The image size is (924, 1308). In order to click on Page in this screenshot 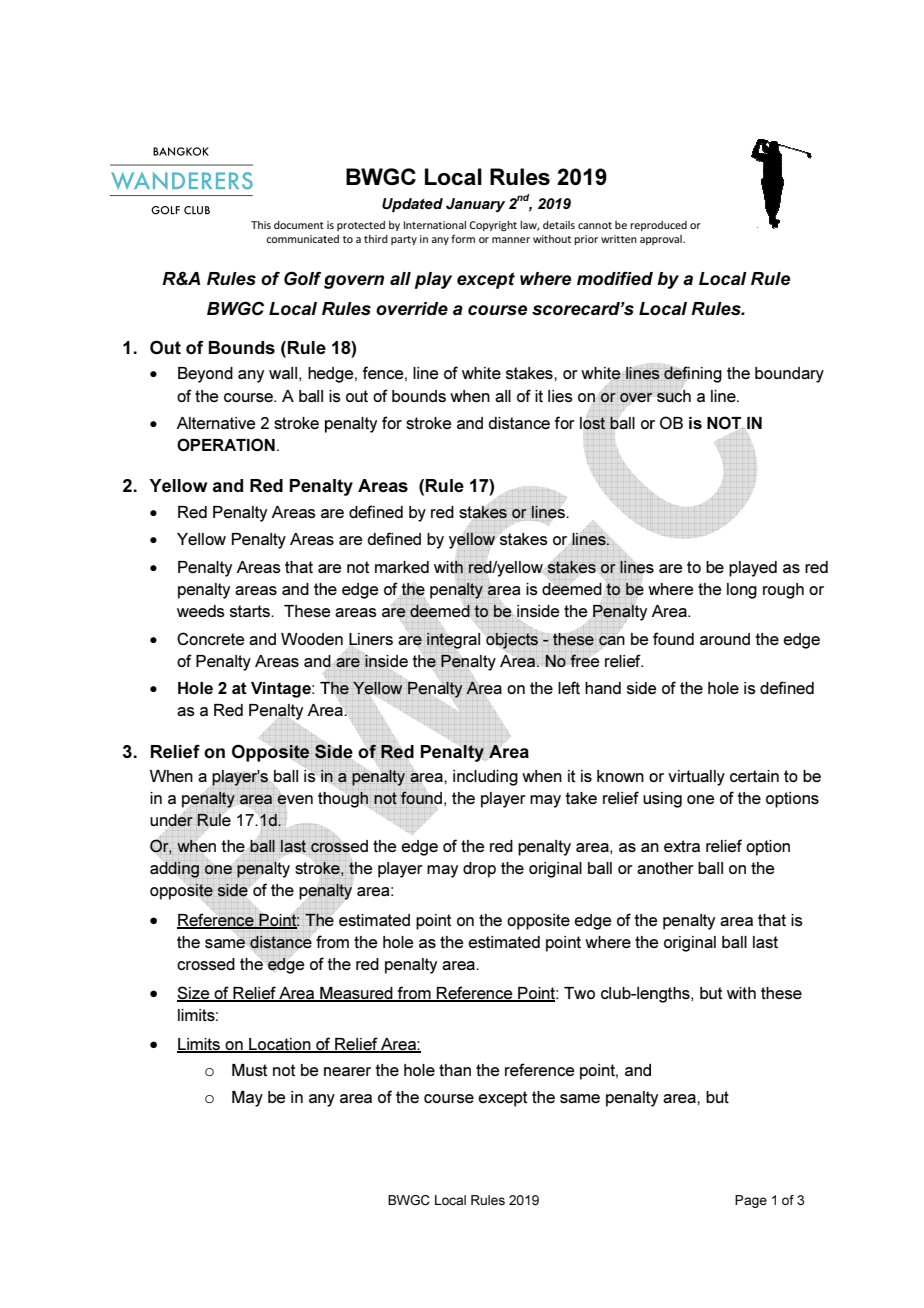, I will do `click(751, 1201)`.
